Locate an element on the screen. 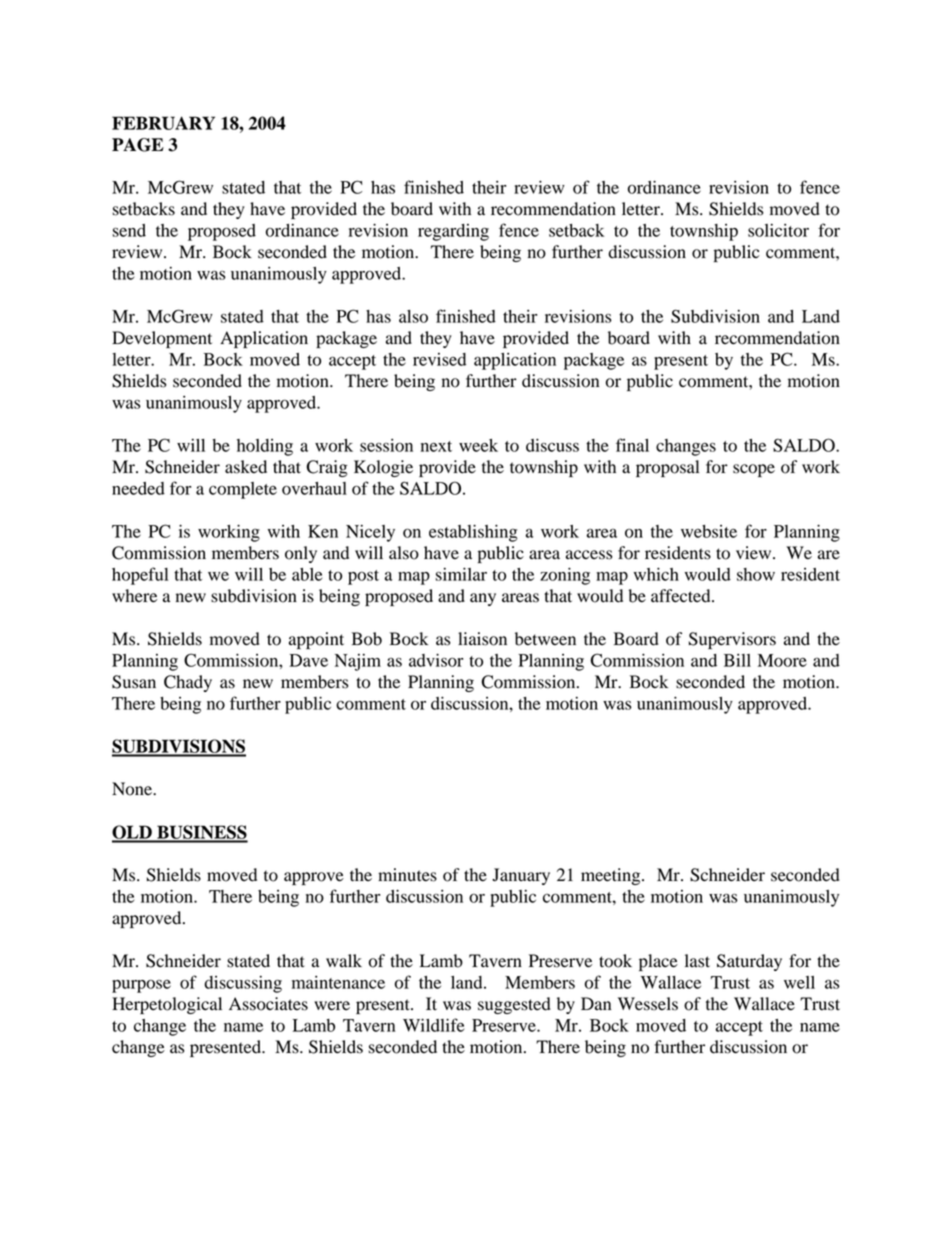  scope is located at coordinates (754, 470).
